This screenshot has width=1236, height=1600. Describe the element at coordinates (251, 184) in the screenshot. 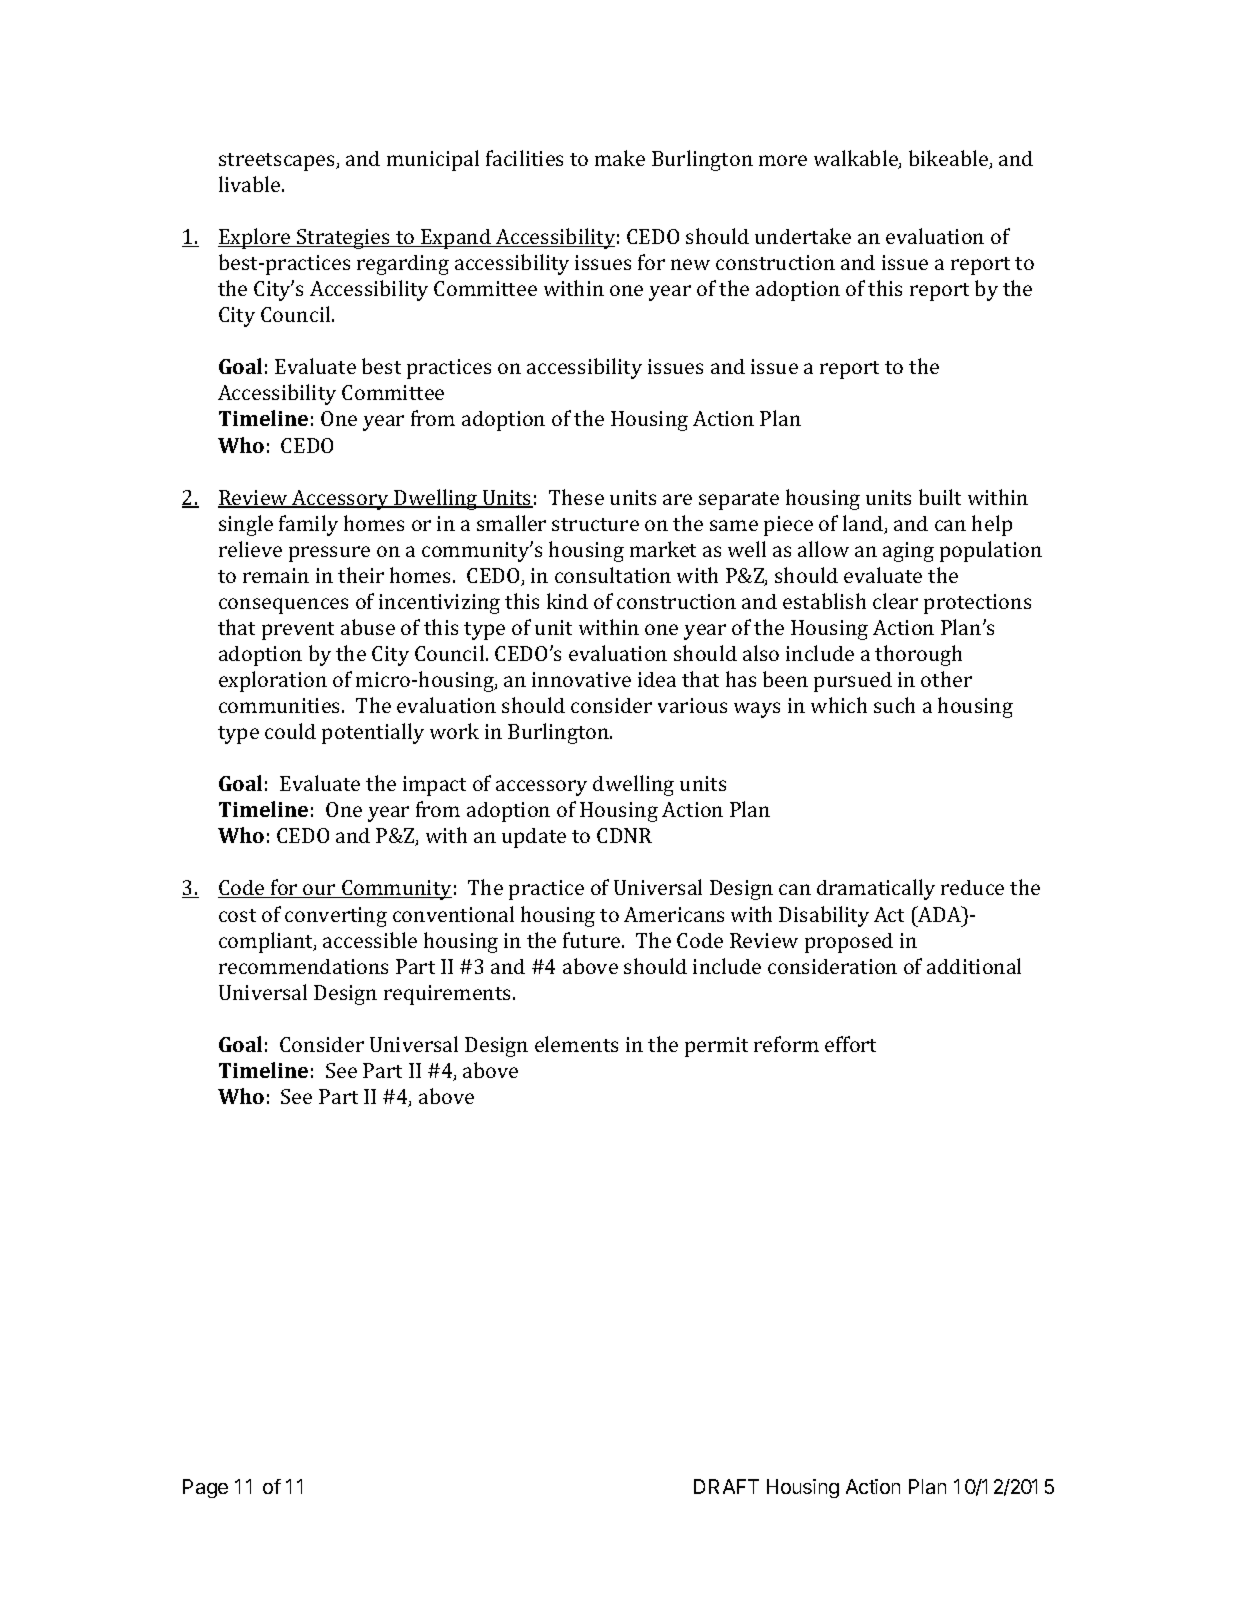

I see `livable` at that location.
